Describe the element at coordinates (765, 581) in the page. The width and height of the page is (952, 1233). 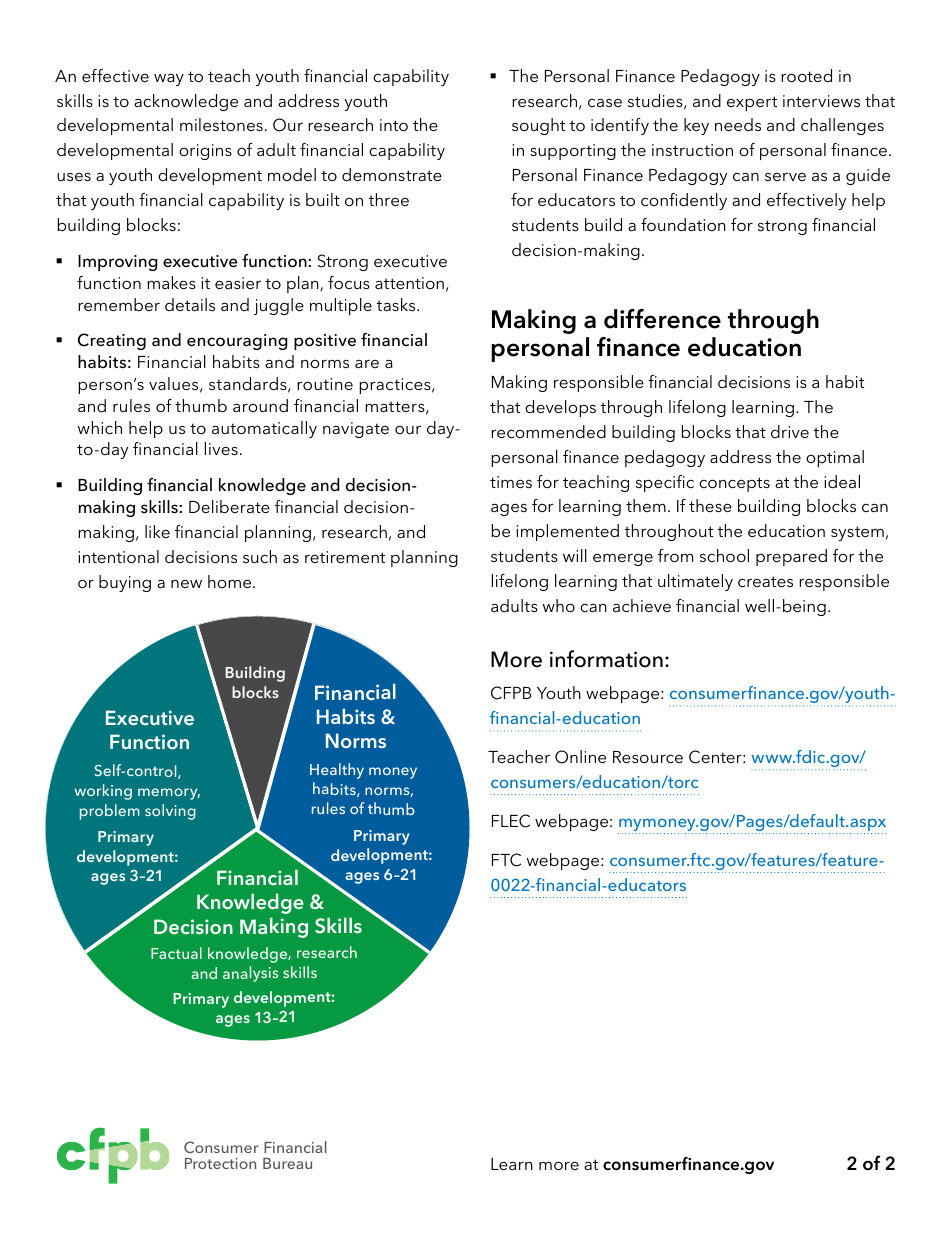
I see `creates` at that location.
